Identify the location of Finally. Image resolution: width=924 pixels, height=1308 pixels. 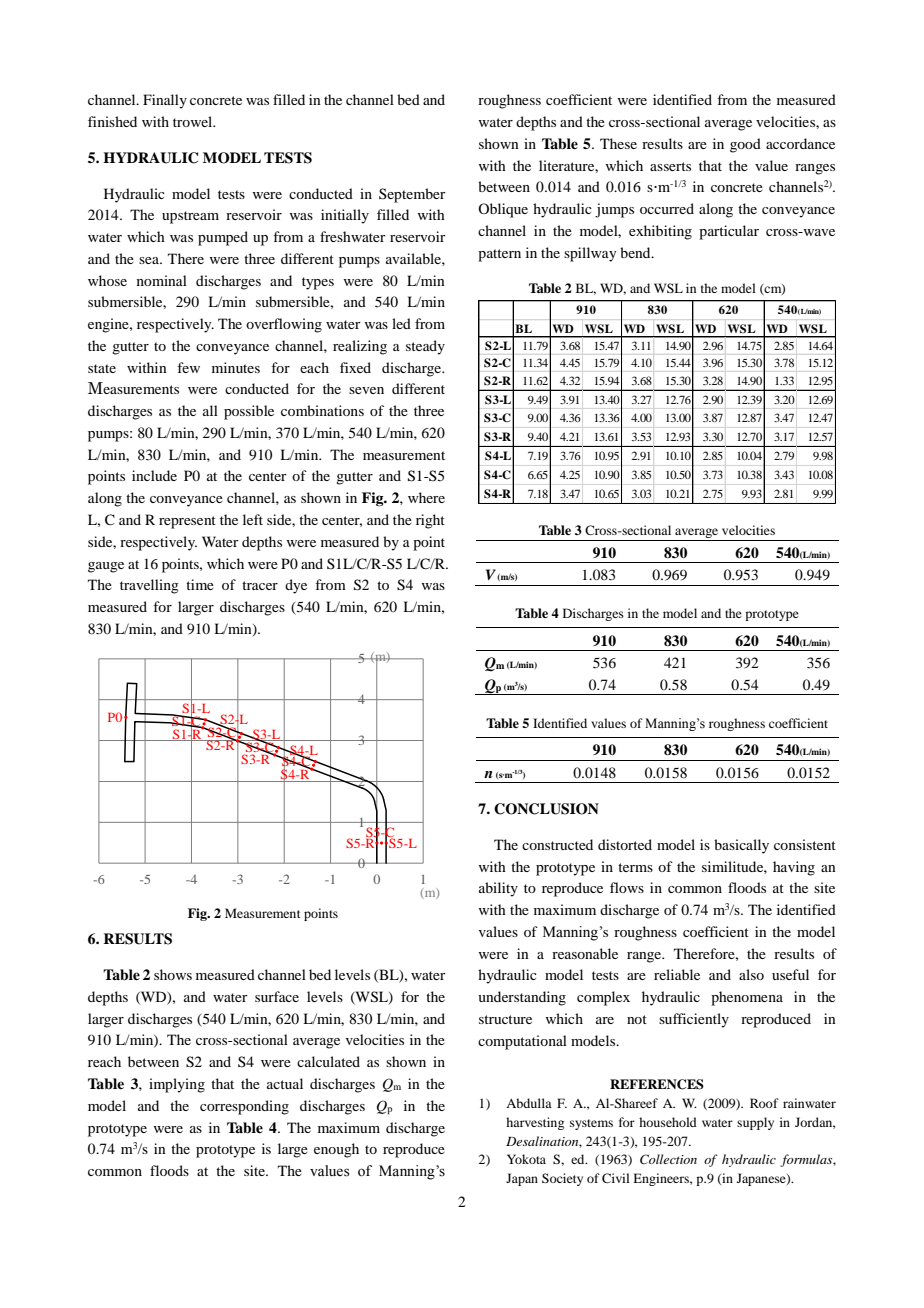
(165, 101).
